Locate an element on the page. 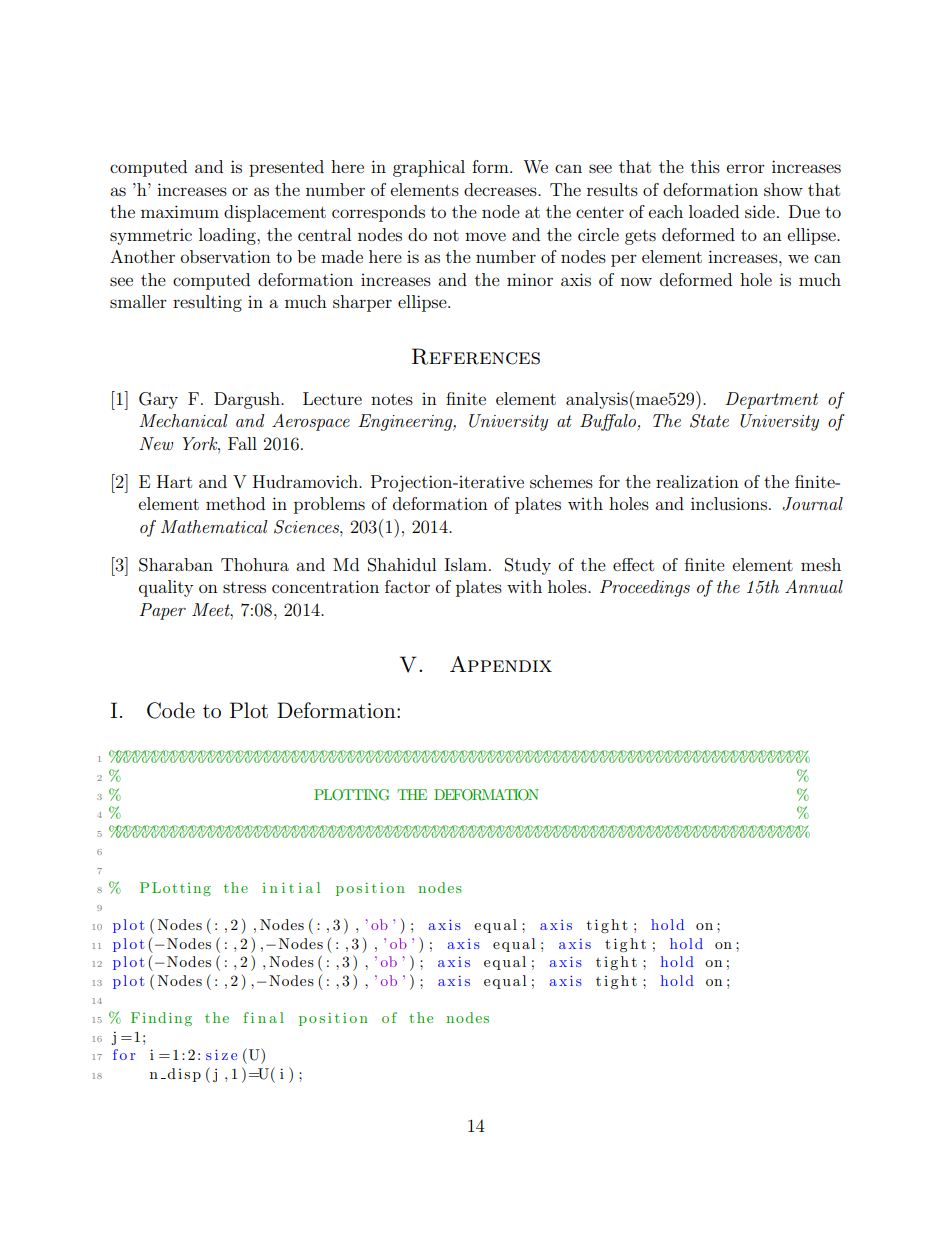  decreases is located at coordinates (501, 189).
